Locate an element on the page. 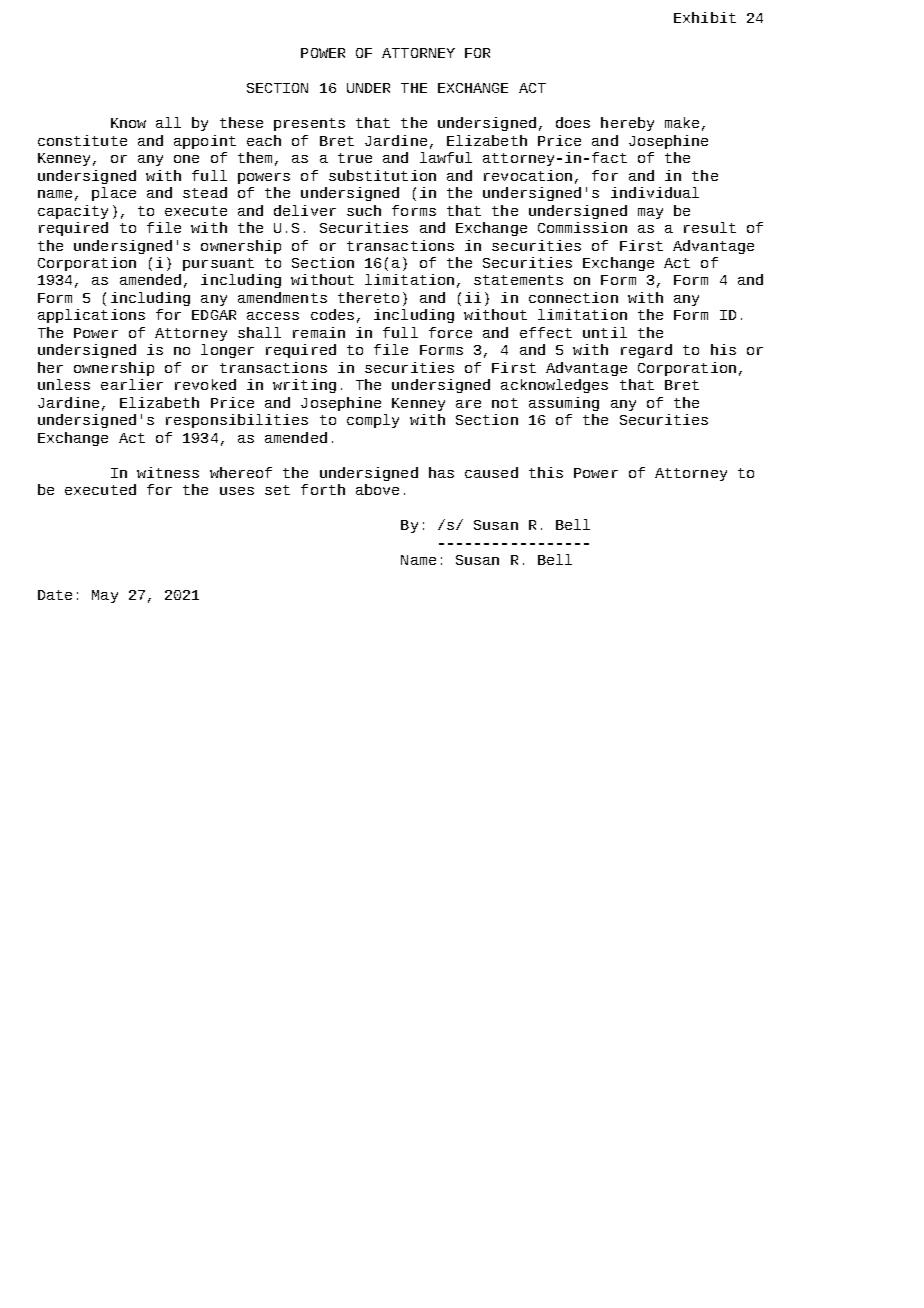 The image size is (924, 1308). above is located at coordinates (377, 489).
